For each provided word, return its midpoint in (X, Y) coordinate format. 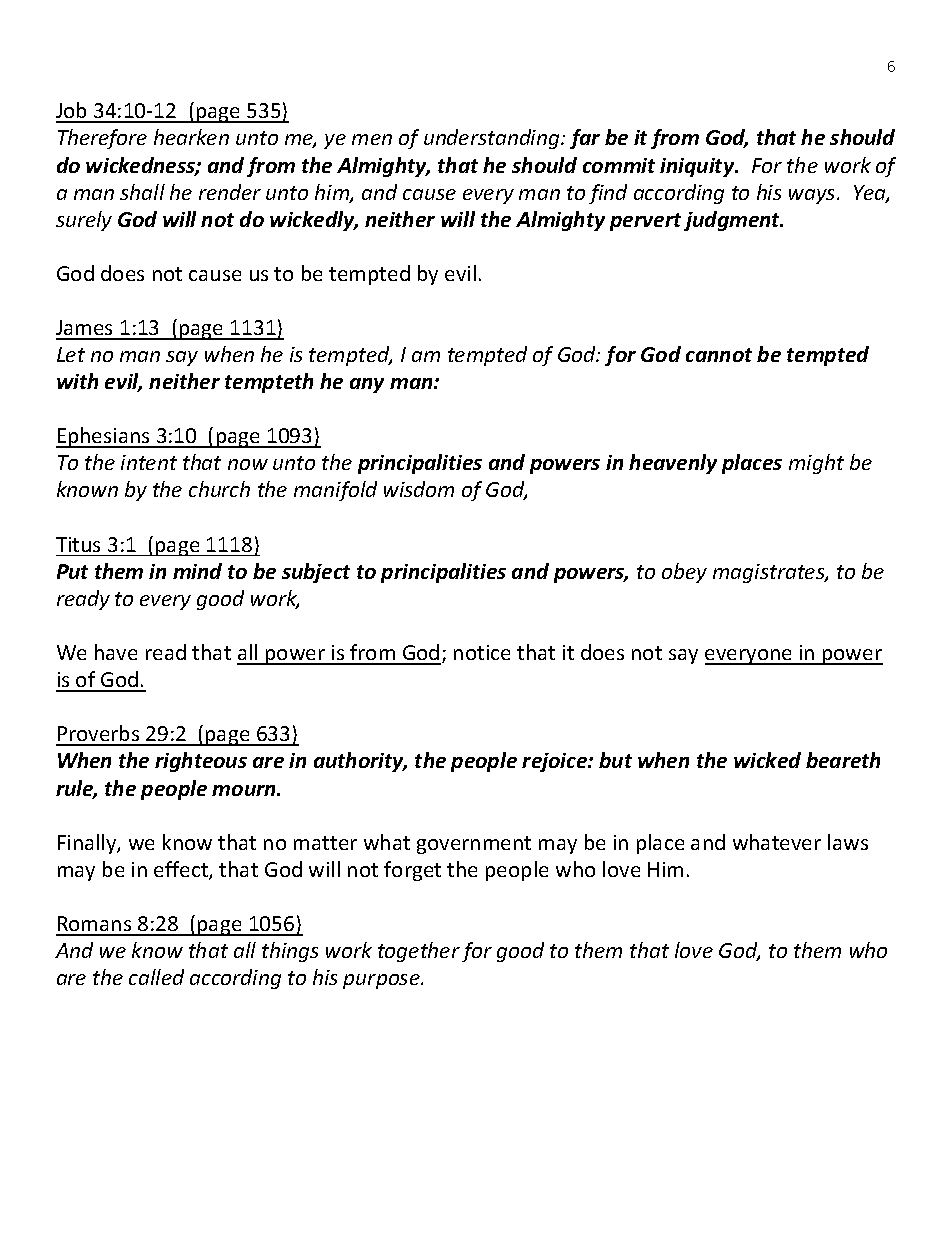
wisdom (419, 489)
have (116, 652)
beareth (843, 760)
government (474, 845)
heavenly (673, 464)
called (156, 977)
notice (482, 652)
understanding (493, 139)
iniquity (698, 167)
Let (71, 354)
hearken (191, 137)
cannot (719, 355)
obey (684, 573)
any (367, 385)
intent (149, 462)
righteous (201, 762)
